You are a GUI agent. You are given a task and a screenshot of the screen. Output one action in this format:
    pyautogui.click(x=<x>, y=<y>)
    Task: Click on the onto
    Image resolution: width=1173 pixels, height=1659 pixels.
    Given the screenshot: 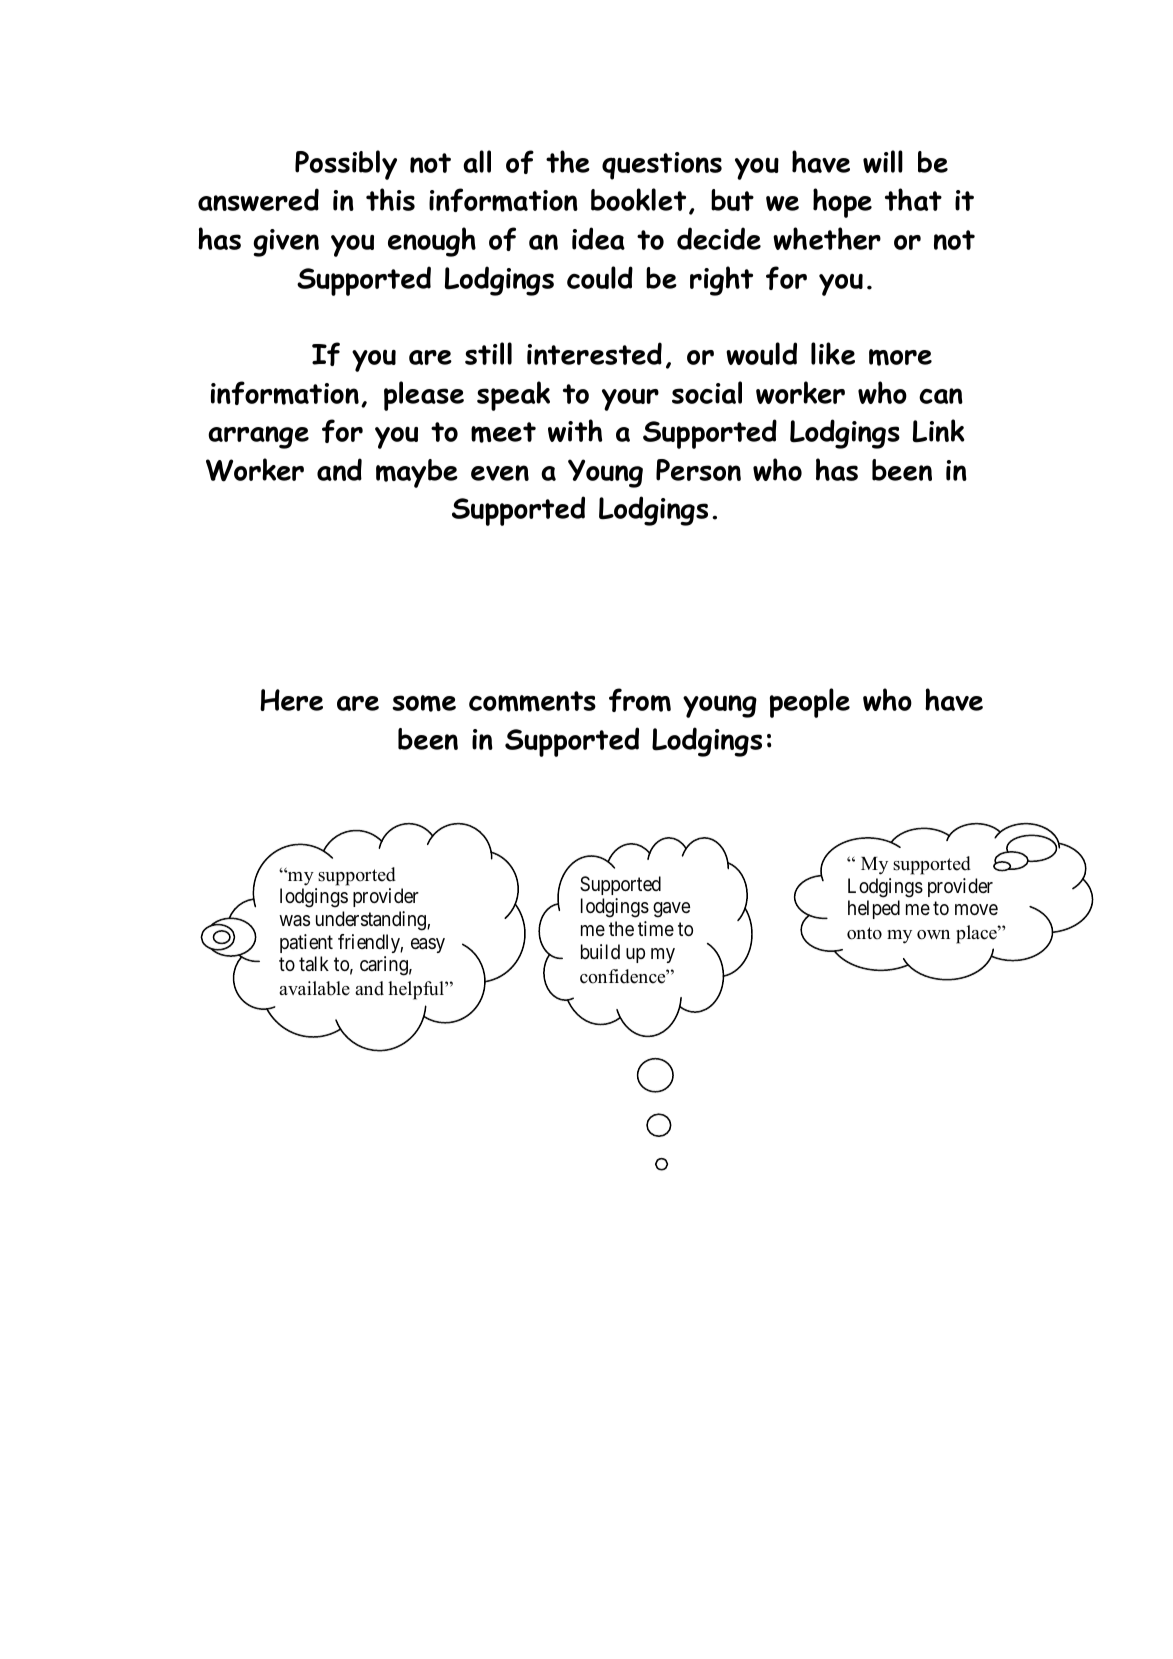 What is the action you would take?
    pyautogui.click(x=864, y=933)
